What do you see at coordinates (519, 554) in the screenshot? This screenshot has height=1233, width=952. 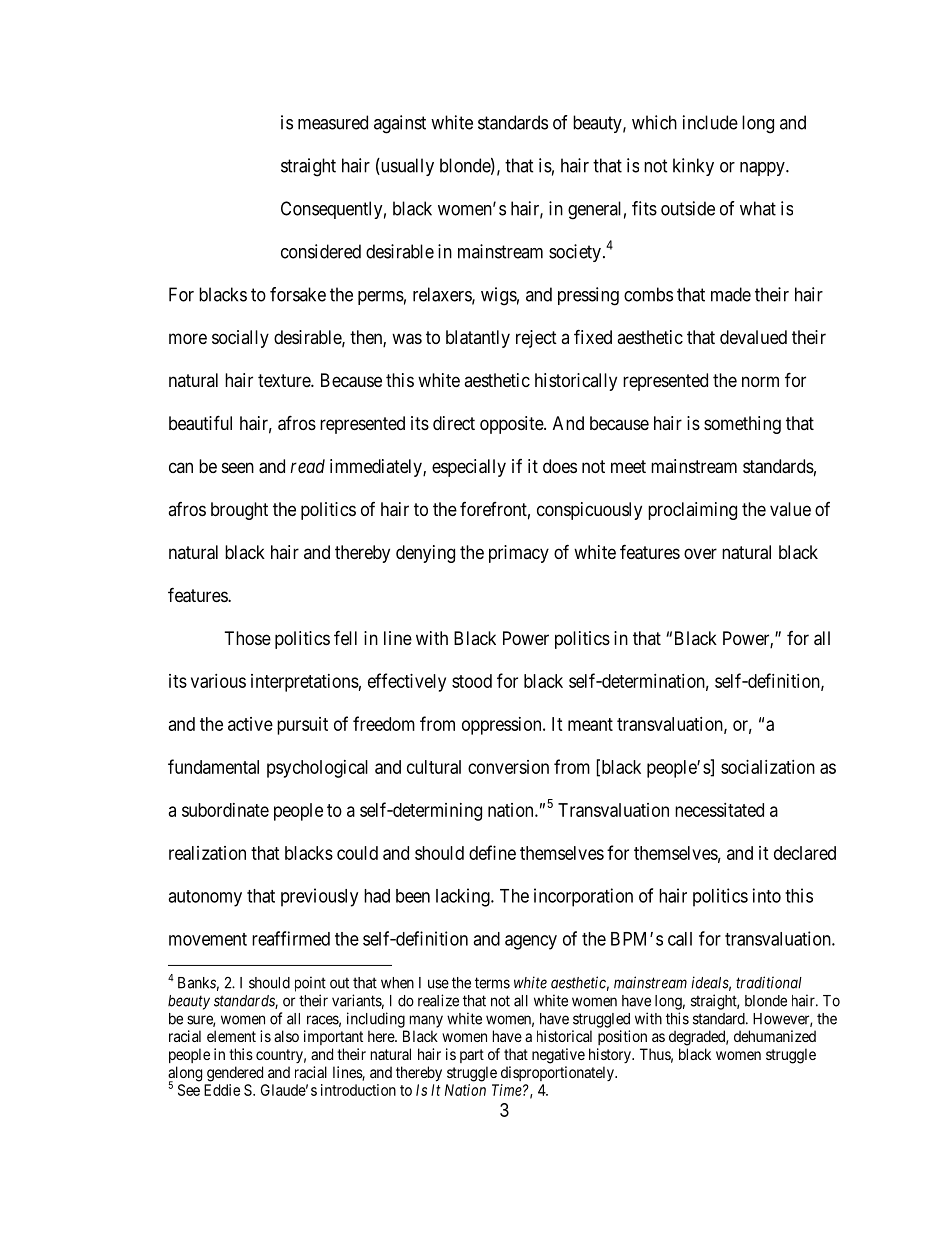 I see `primacy` at bounding box center [519, 554].
